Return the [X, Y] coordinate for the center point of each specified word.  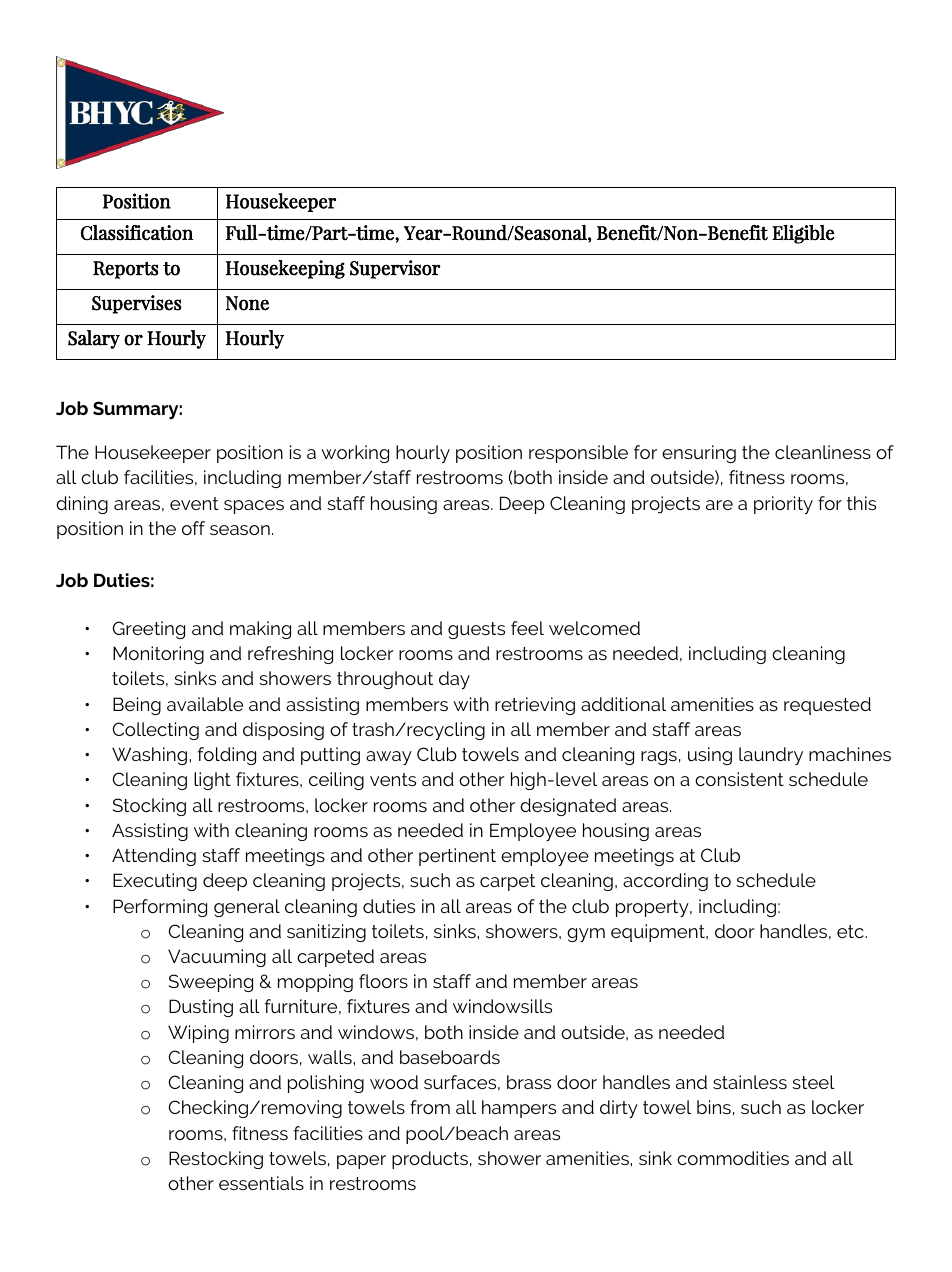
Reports [126, 270]
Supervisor [395, 269]
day [454, 680]
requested [827, 706]
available [205, 704]
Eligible [803, 234]
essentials [261, 1183]
